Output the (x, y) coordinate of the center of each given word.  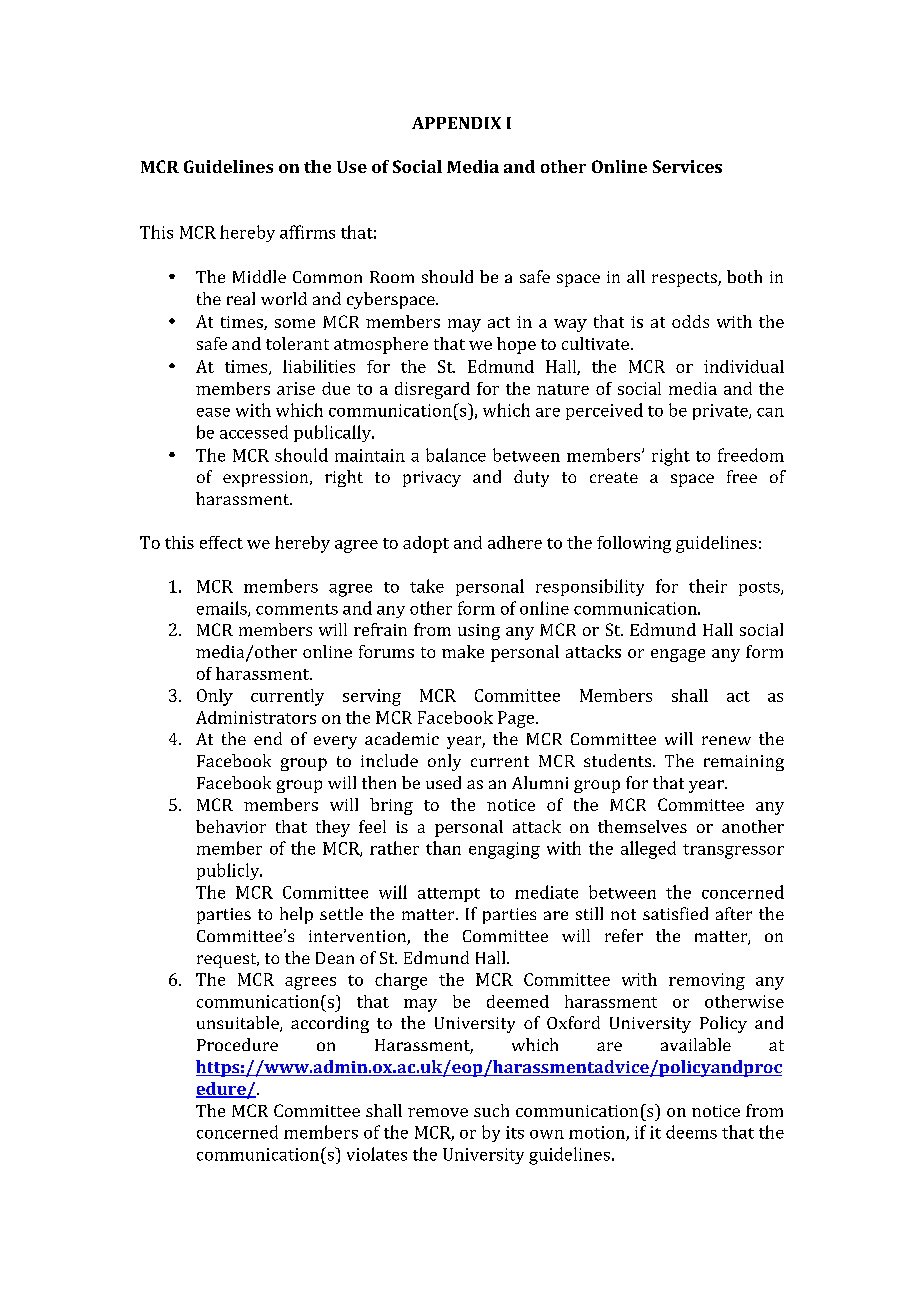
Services (687, 166)
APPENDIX (456, 123)
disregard (432, 390)
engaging (504, 850)
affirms (307, 232)
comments (297, 609)
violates (377, 1154)
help (296, 915)
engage (678, 655)
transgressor (733, 851)
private (721, 412)
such (491, 1110)
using (479, 632)
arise (296, 388)
